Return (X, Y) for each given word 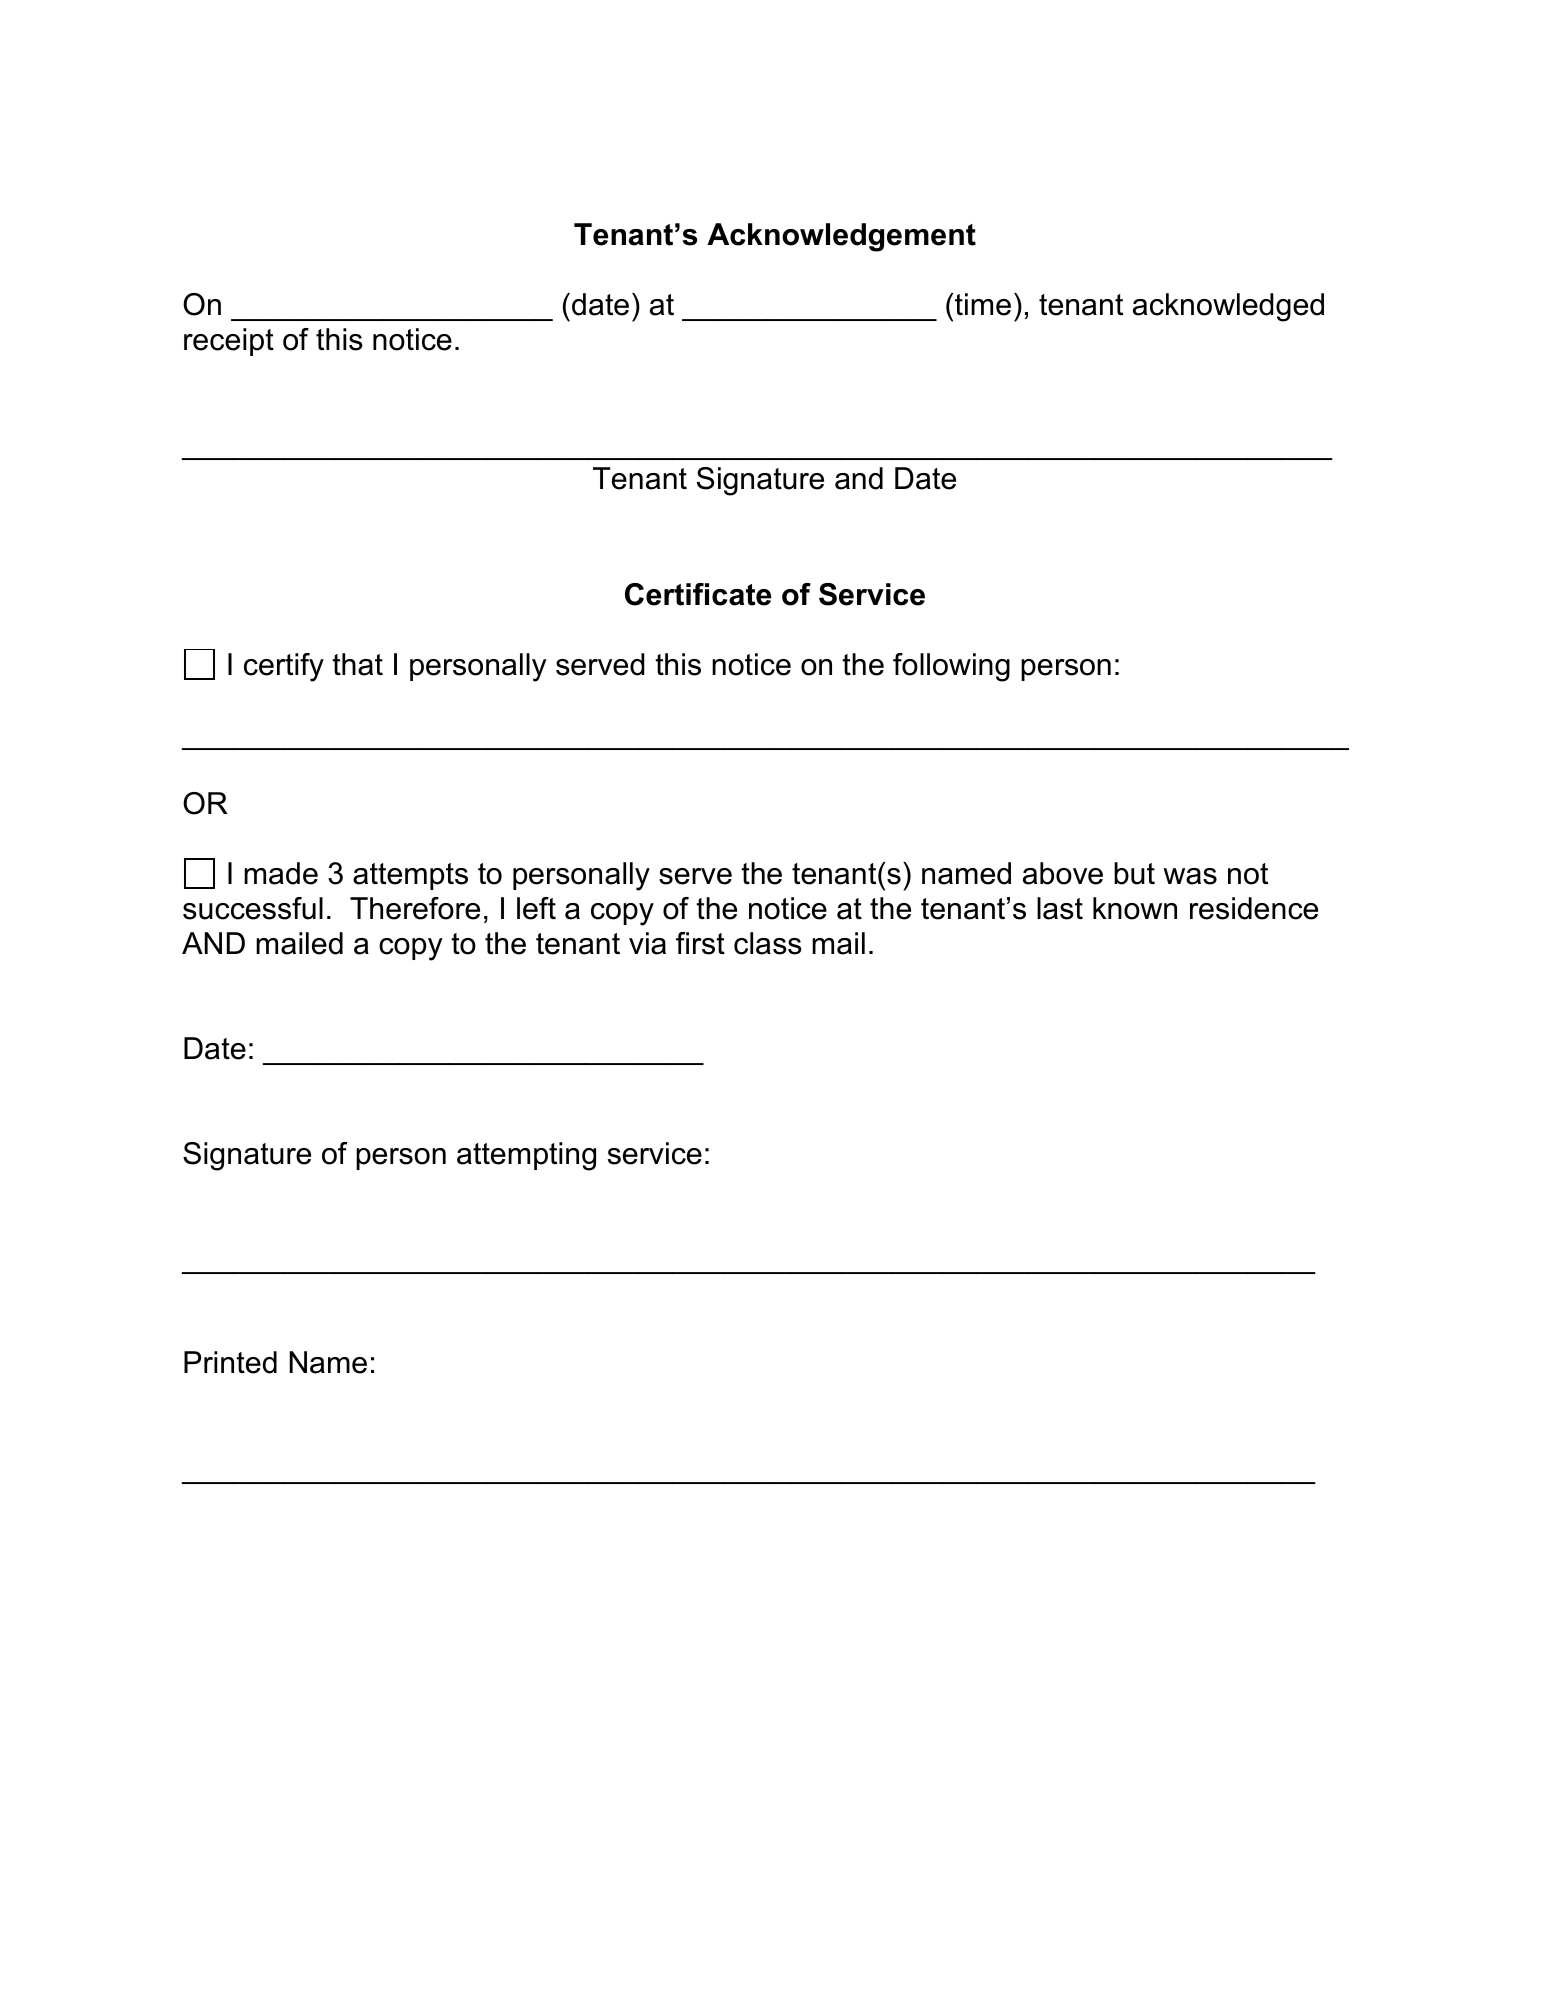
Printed (230, 1362)
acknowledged (1228, 307)
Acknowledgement (841, 237)
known (1135, 908)
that (357, 664)
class (768, 943)
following (951, 667)
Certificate (698, 594)
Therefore (415, 908)
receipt (229, 342)
